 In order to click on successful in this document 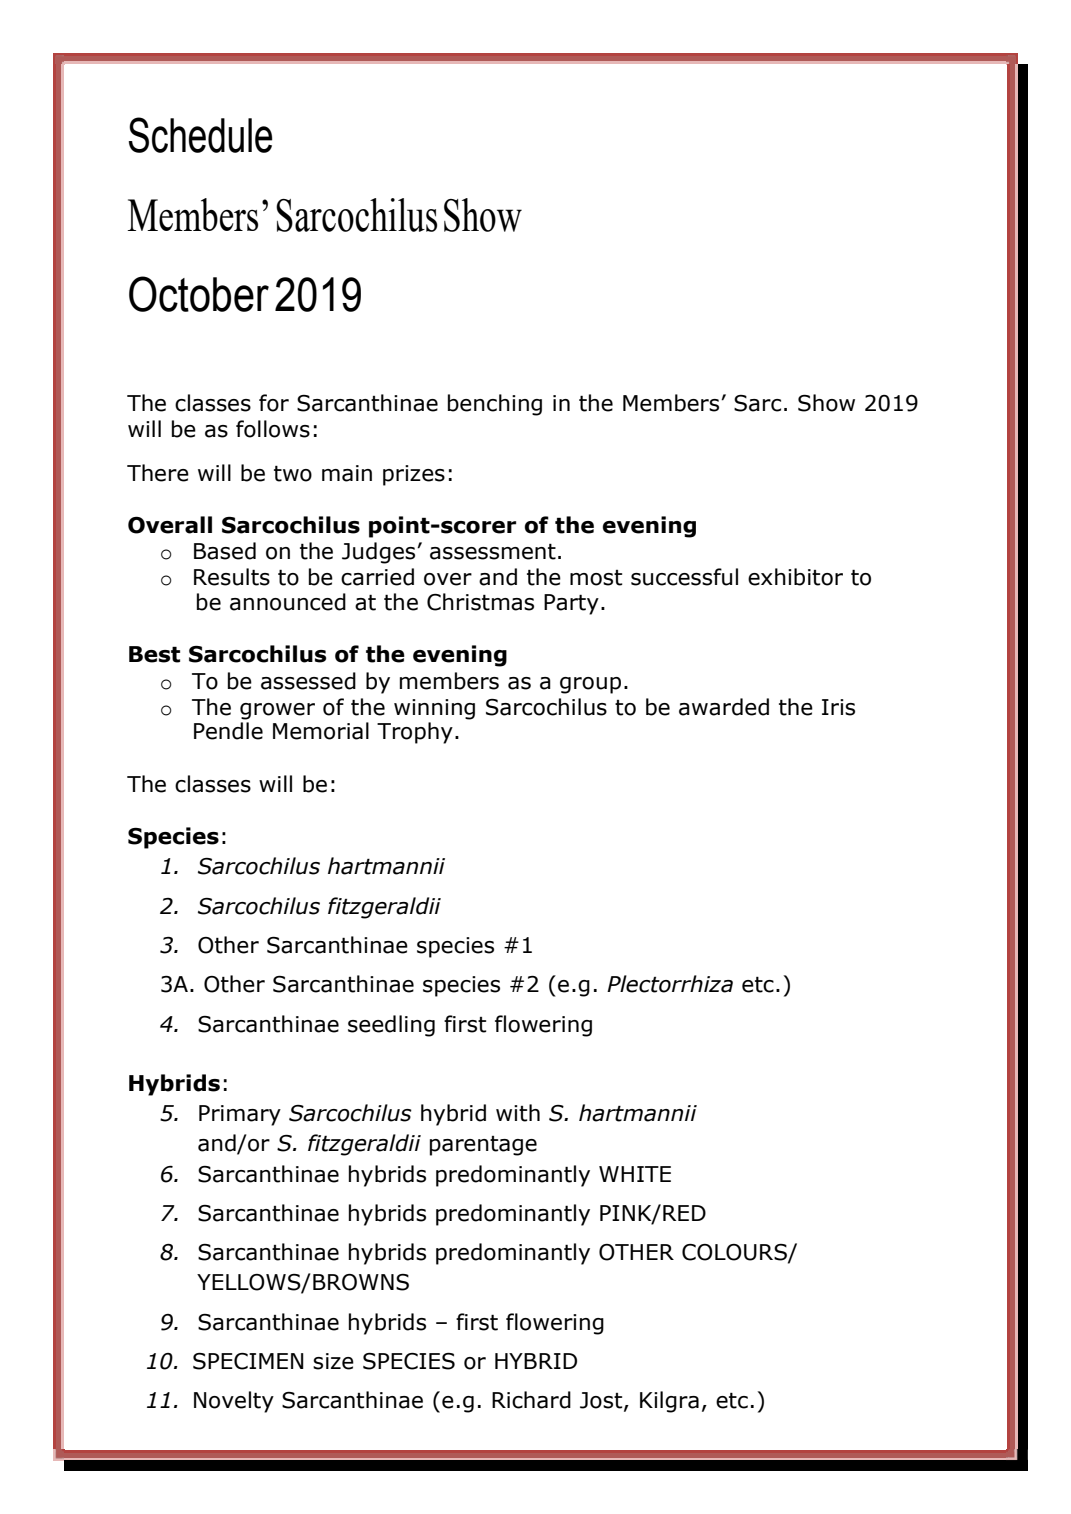, I will do `click(684, 577)`.
